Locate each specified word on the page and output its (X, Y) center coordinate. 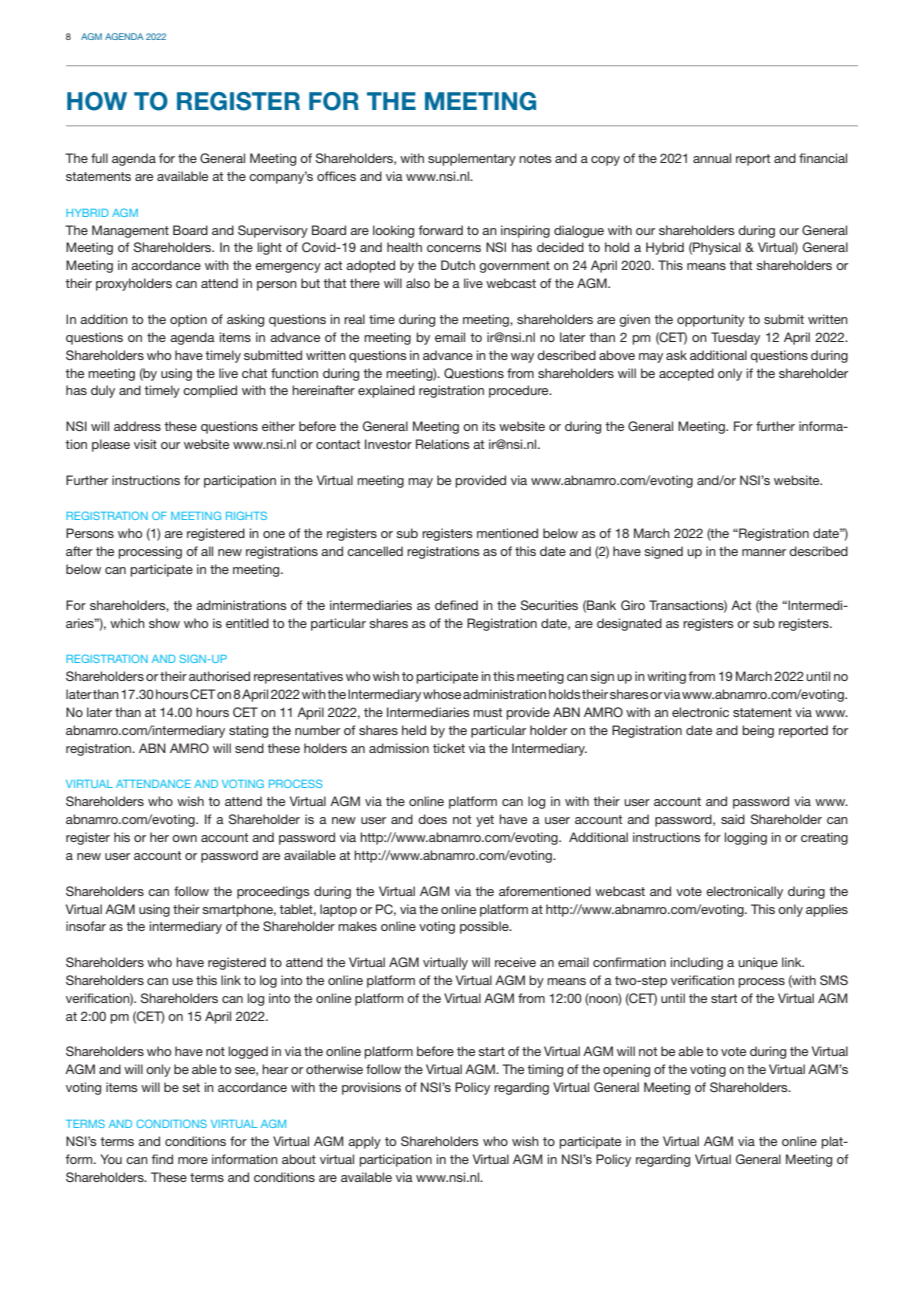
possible (485, 927)
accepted (686, 374)
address (137, 426)
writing (666, 677)
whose (442, 694)
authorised (219, 676)
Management (130, 231)
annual (712, 158)
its (489, 426)
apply (364, 1142)
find (162, 1159)
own (184, 838)
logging (746, 838)
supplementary (472, 159)
